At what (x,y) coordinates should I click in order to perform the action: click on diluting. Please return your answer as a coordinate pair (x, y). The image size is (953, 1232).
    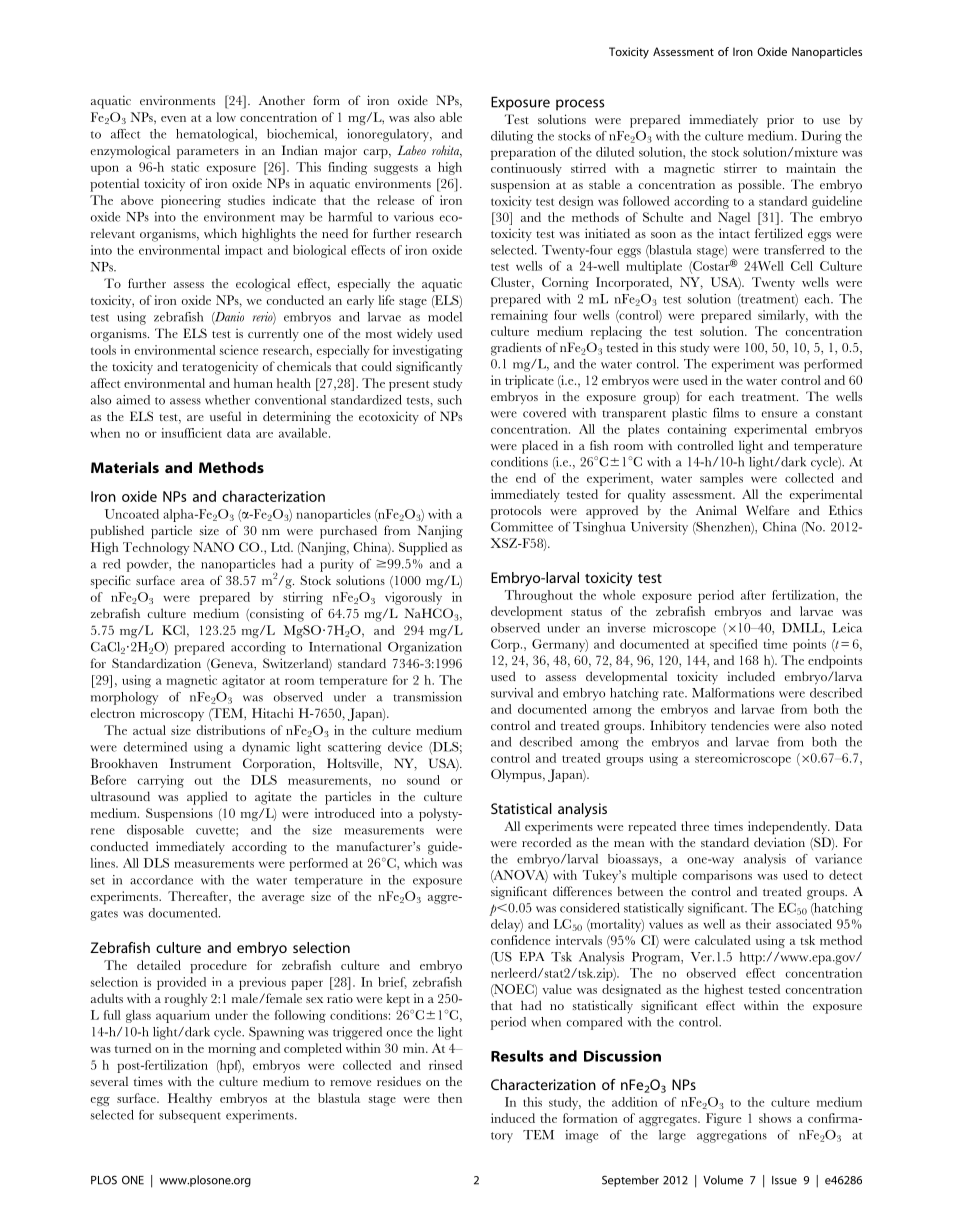
    Looking at the image, I should click on (512, 137).
